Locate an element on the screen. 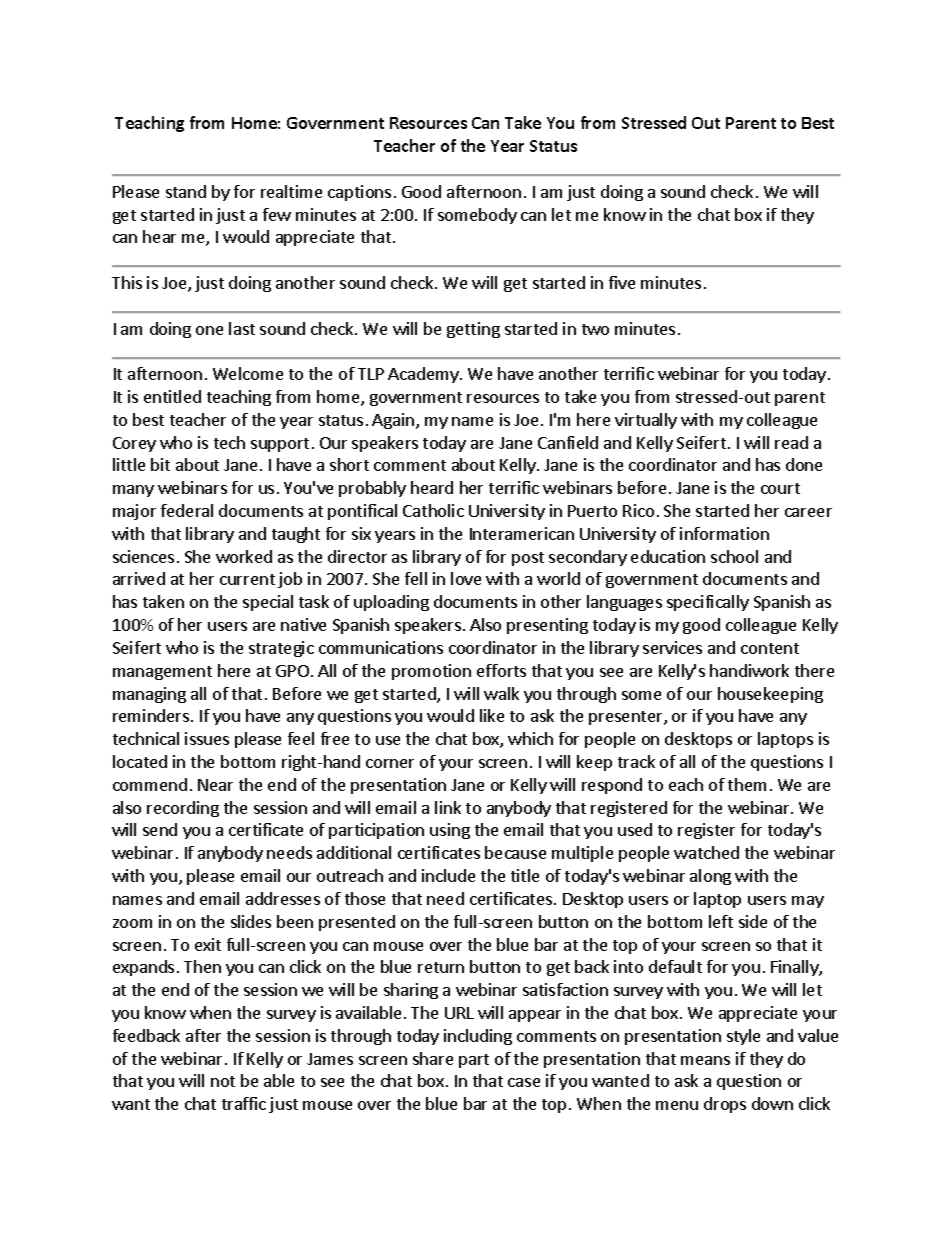 Image resolution: width=952 pixels, height=1233 pixels. stand is located at coordinates (186, 191).
